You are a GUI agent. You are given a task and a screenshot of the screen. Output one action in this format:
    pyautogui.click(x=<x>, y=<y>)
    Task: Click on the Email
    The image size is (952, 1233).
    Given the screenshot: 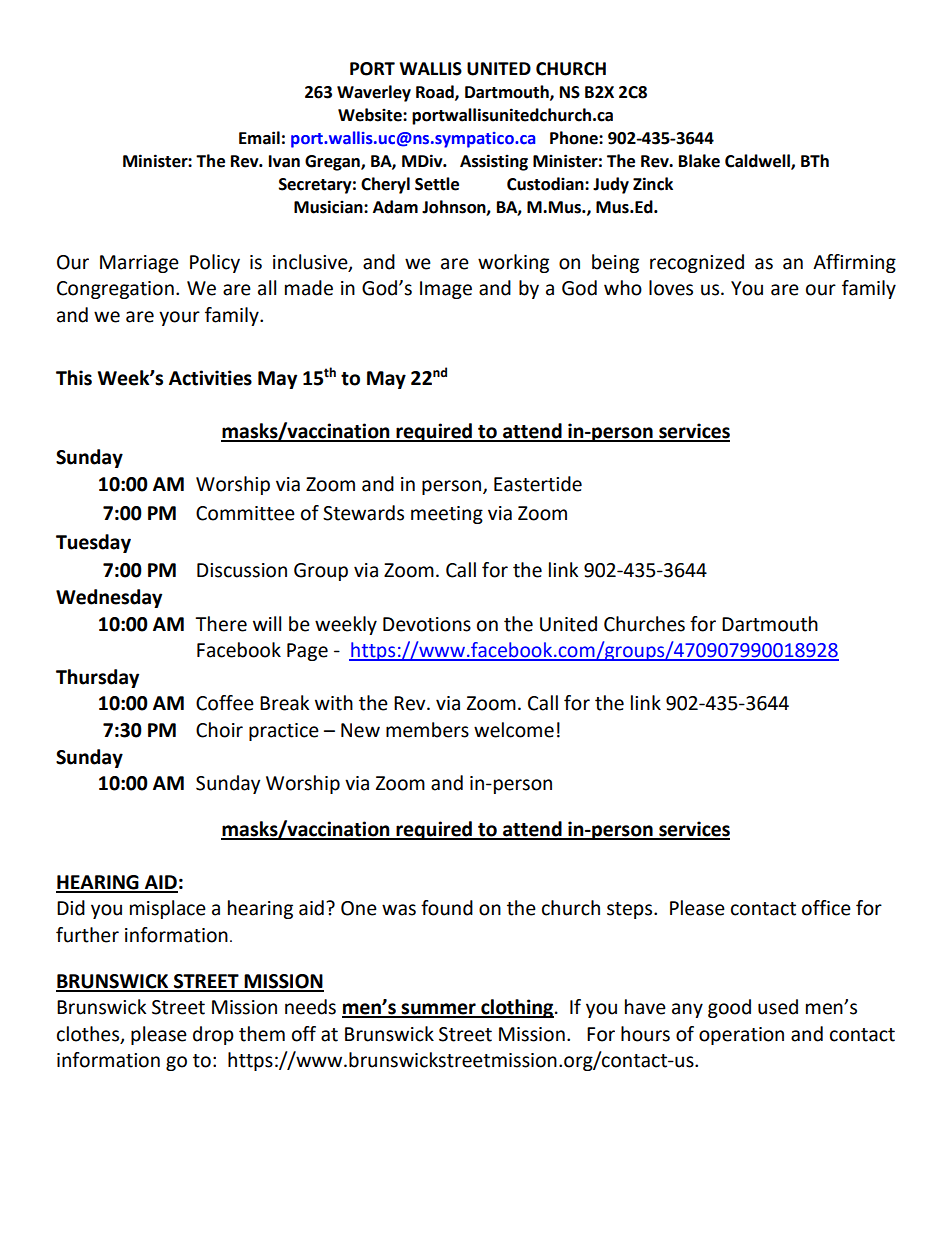 What is the action you would take?
    pyautogui.click(x=259, y=138)
